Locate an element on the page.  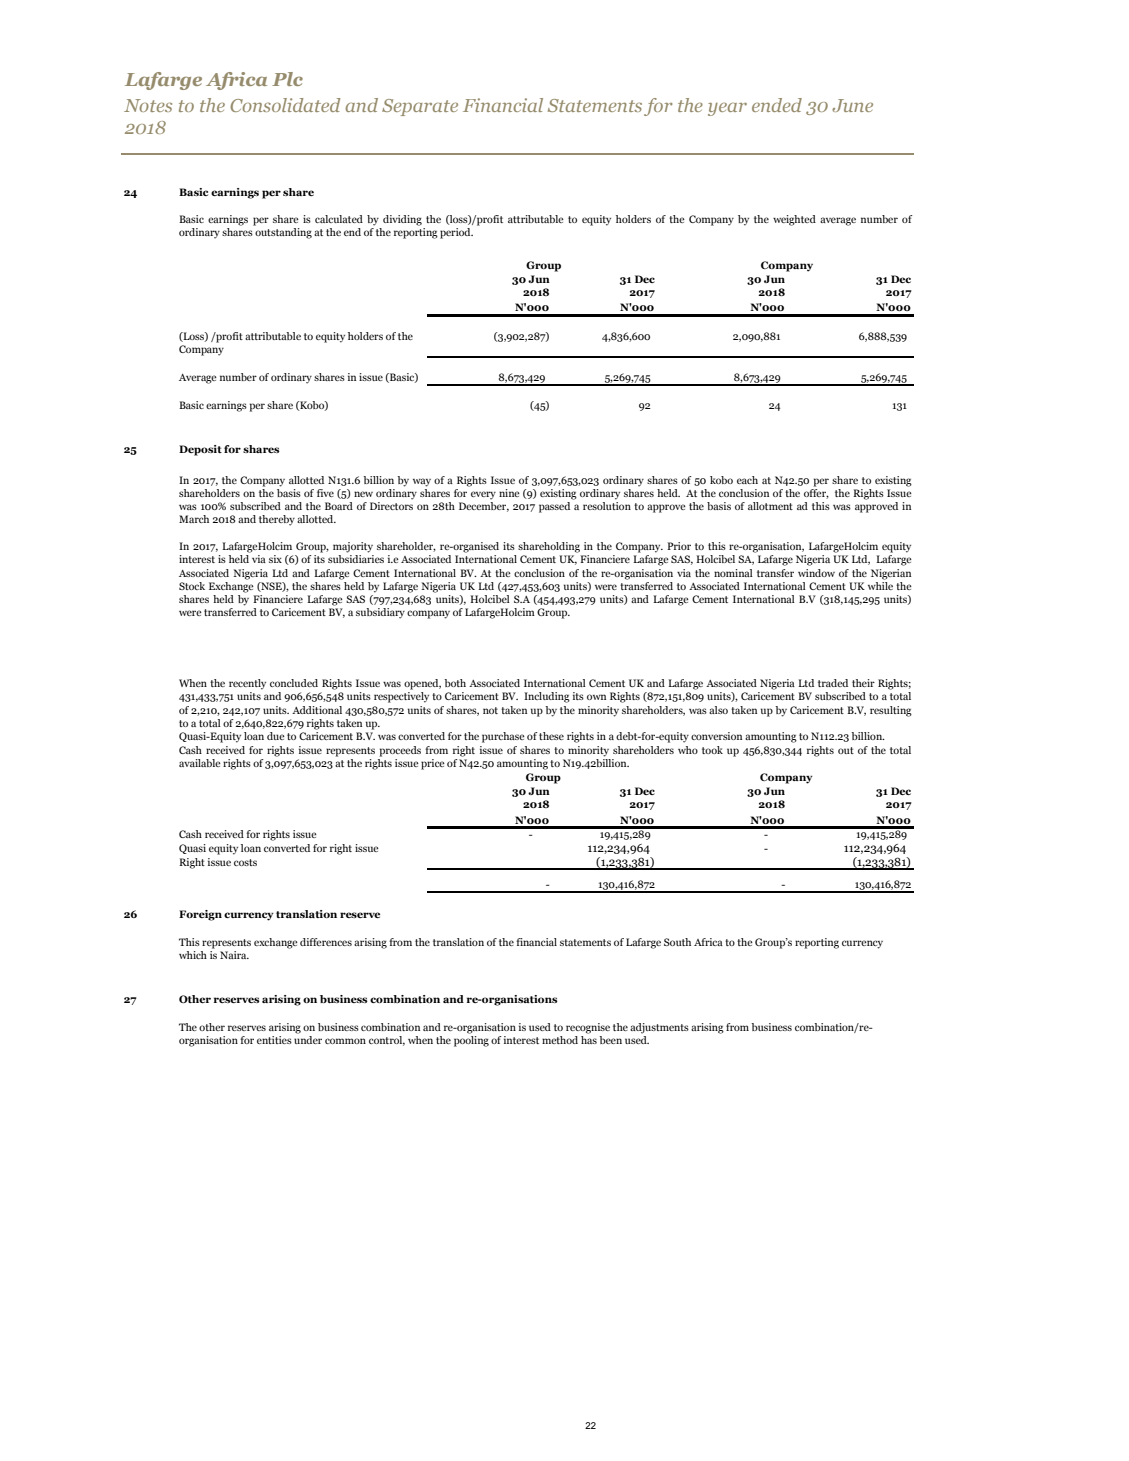
price is located at coordinates (433, 764).
